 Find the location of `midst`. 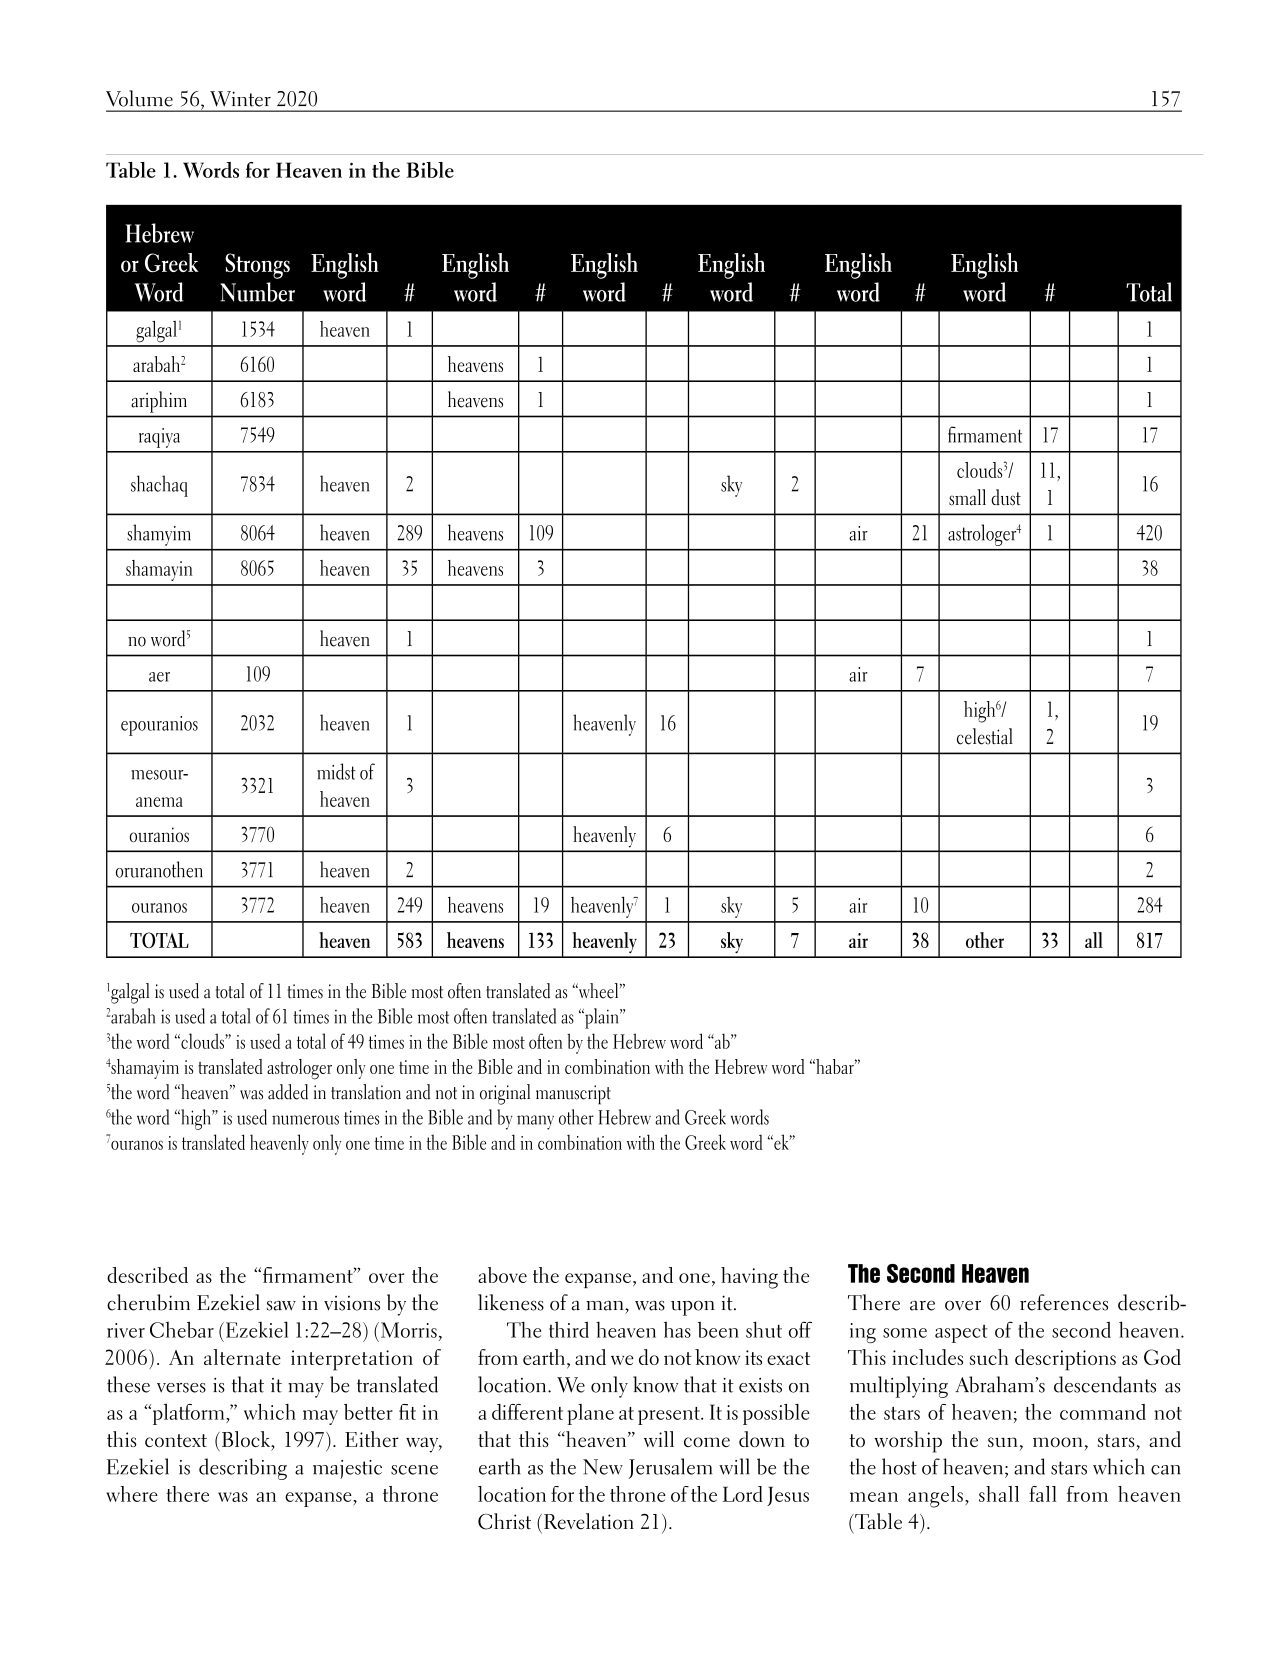

midst is located at coordinates (336, 771).
